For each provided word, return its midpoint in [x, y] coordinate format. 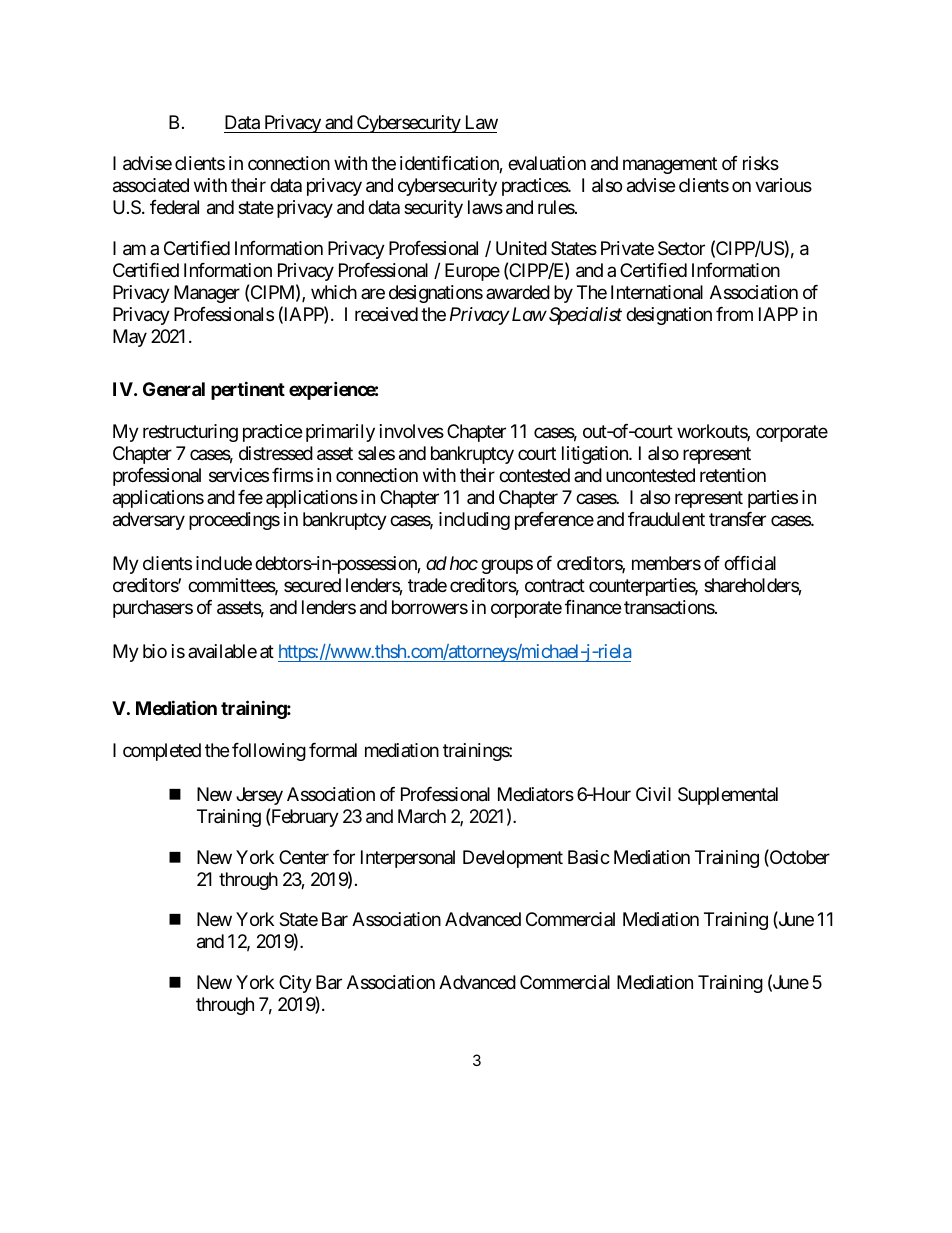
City [295, 984]
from [734, 314]
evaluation [547, 163]
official [750, 563]
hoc [464, 563]
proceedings [234, 521]
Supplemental [728, 796]
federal [174, 207]
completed [162, 752]
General [174, 389]
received [386, 314]
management [670, 165]
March [422, 816]
